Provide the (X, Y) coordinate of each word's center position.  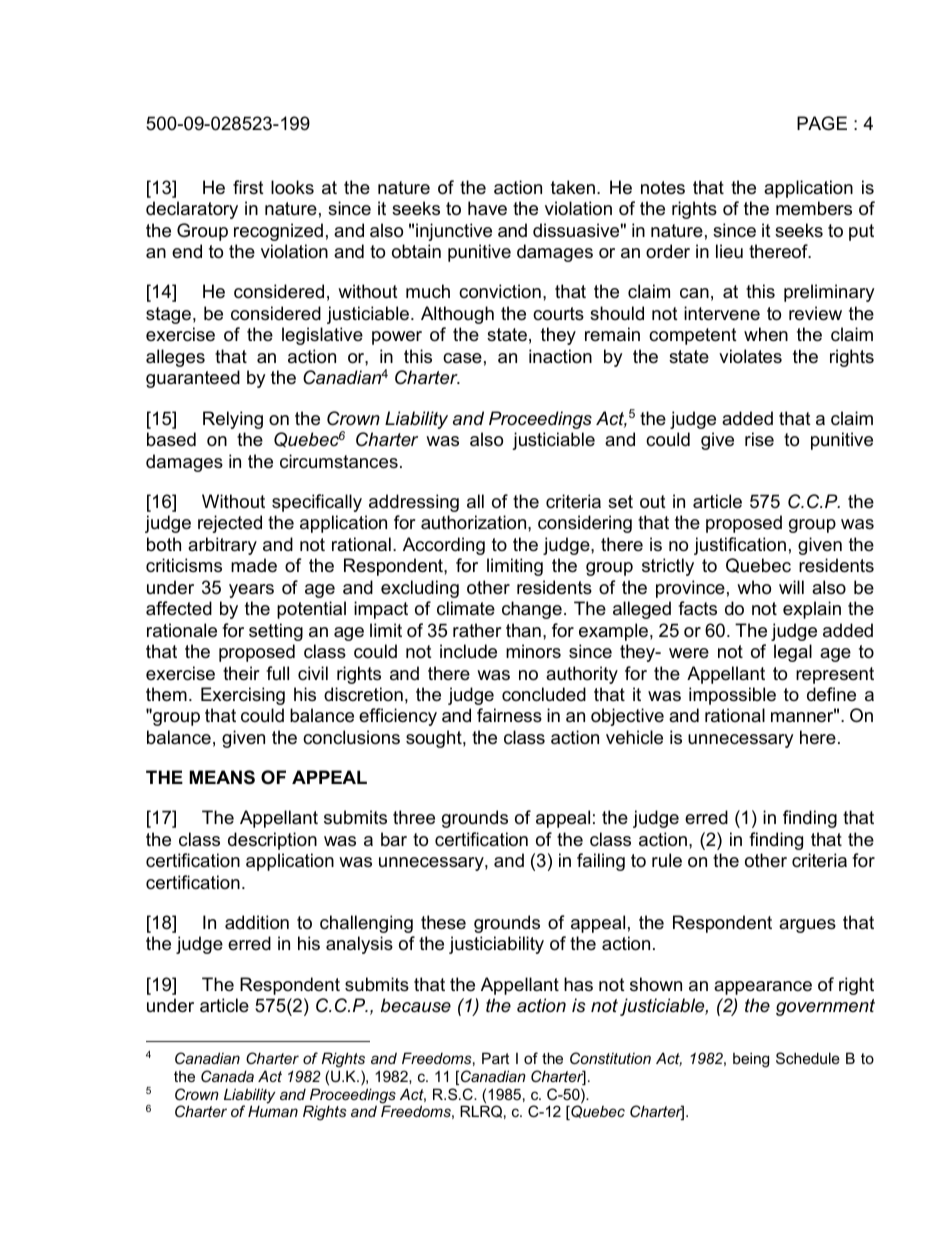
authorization (475, 522)
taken (573, 187)
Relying (233, 420)
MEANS (222, 777)
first (248, 187)
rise (759, 439)
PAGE (822, 123)
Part (495, 1058)
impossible (732, 696)
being (751, 1060)
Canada (227, 1076)
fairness (509, 715)
